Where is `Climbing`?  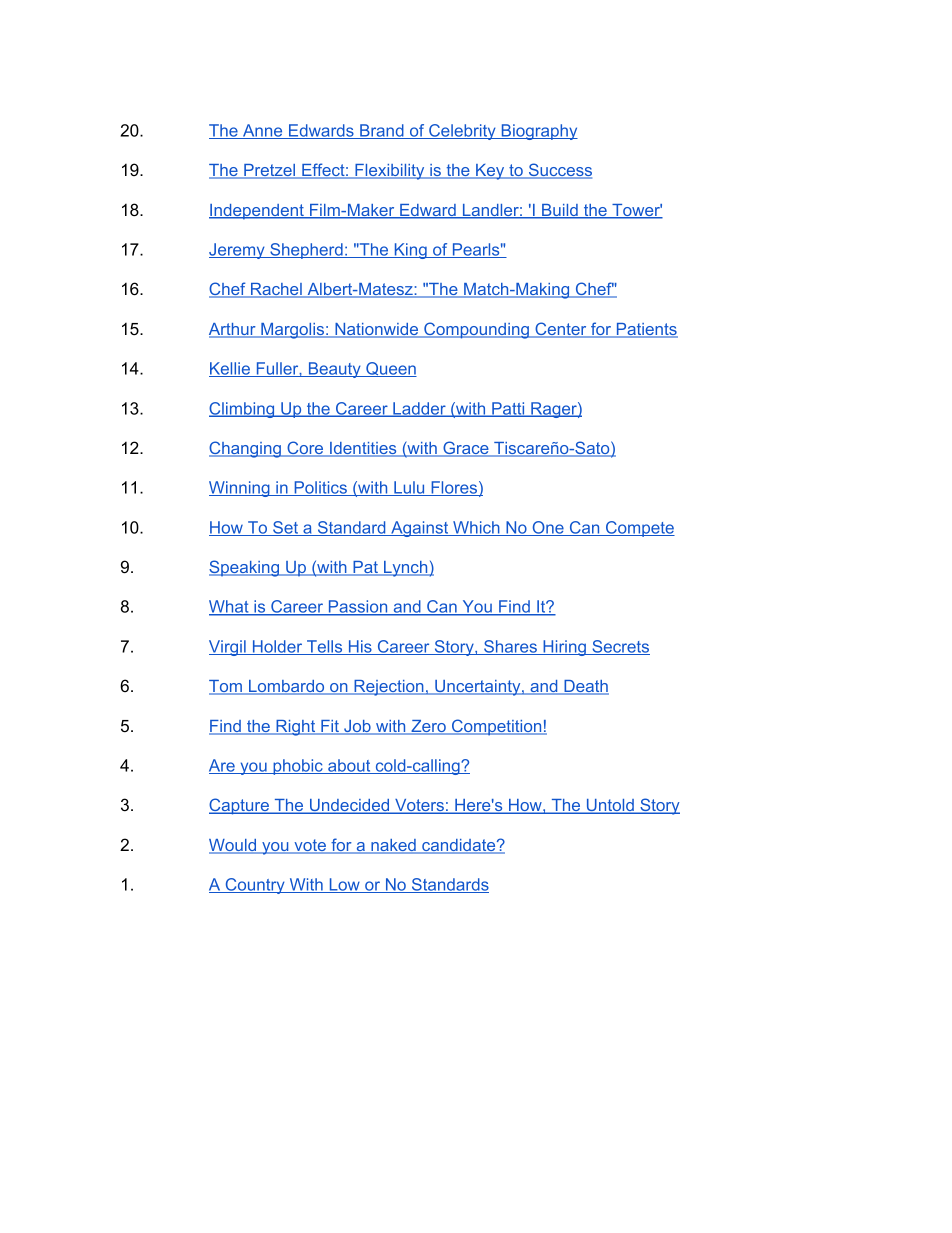 Climbing is located at coordinates (243, 410).
